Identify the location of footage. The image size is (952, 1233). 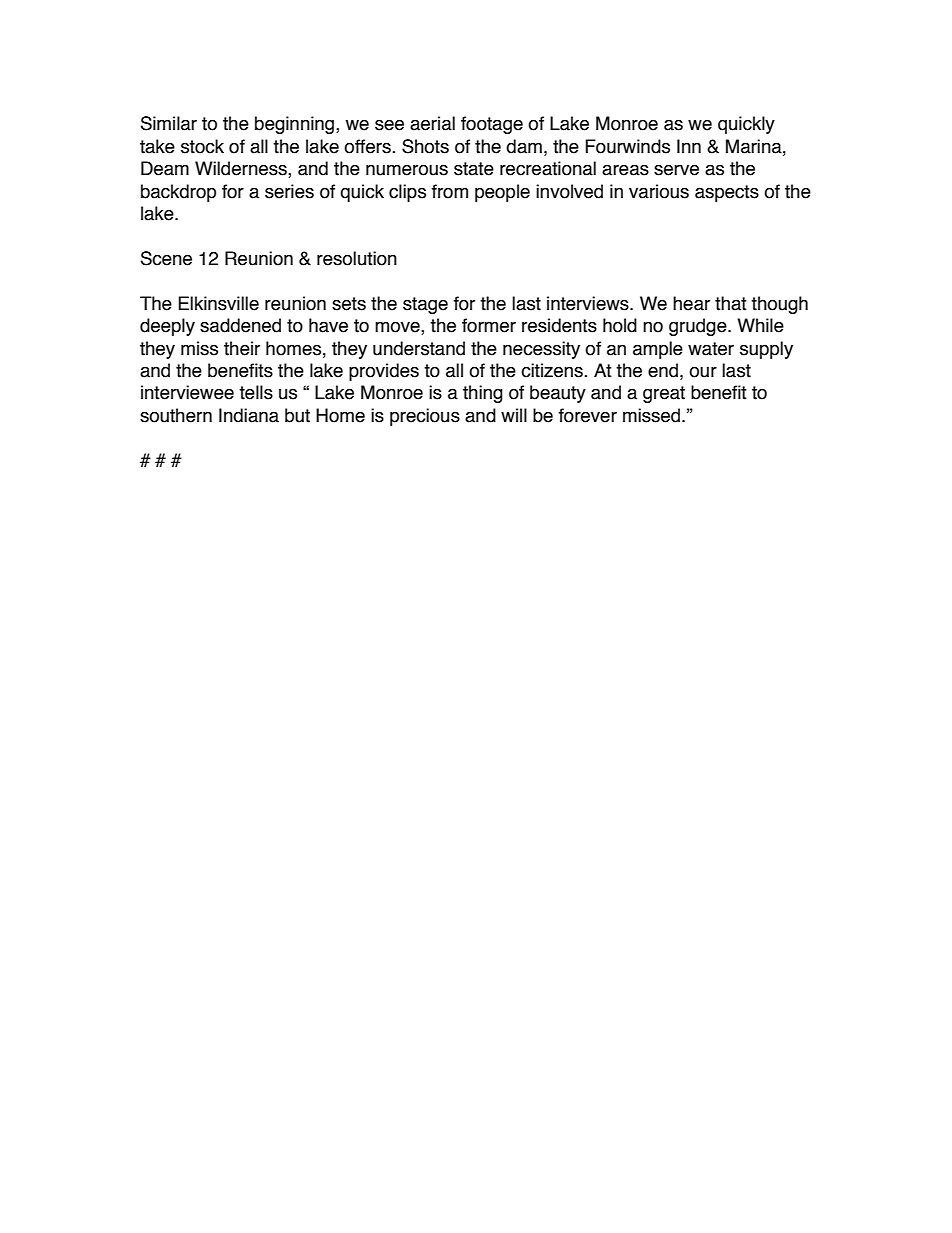
(492, 125).
